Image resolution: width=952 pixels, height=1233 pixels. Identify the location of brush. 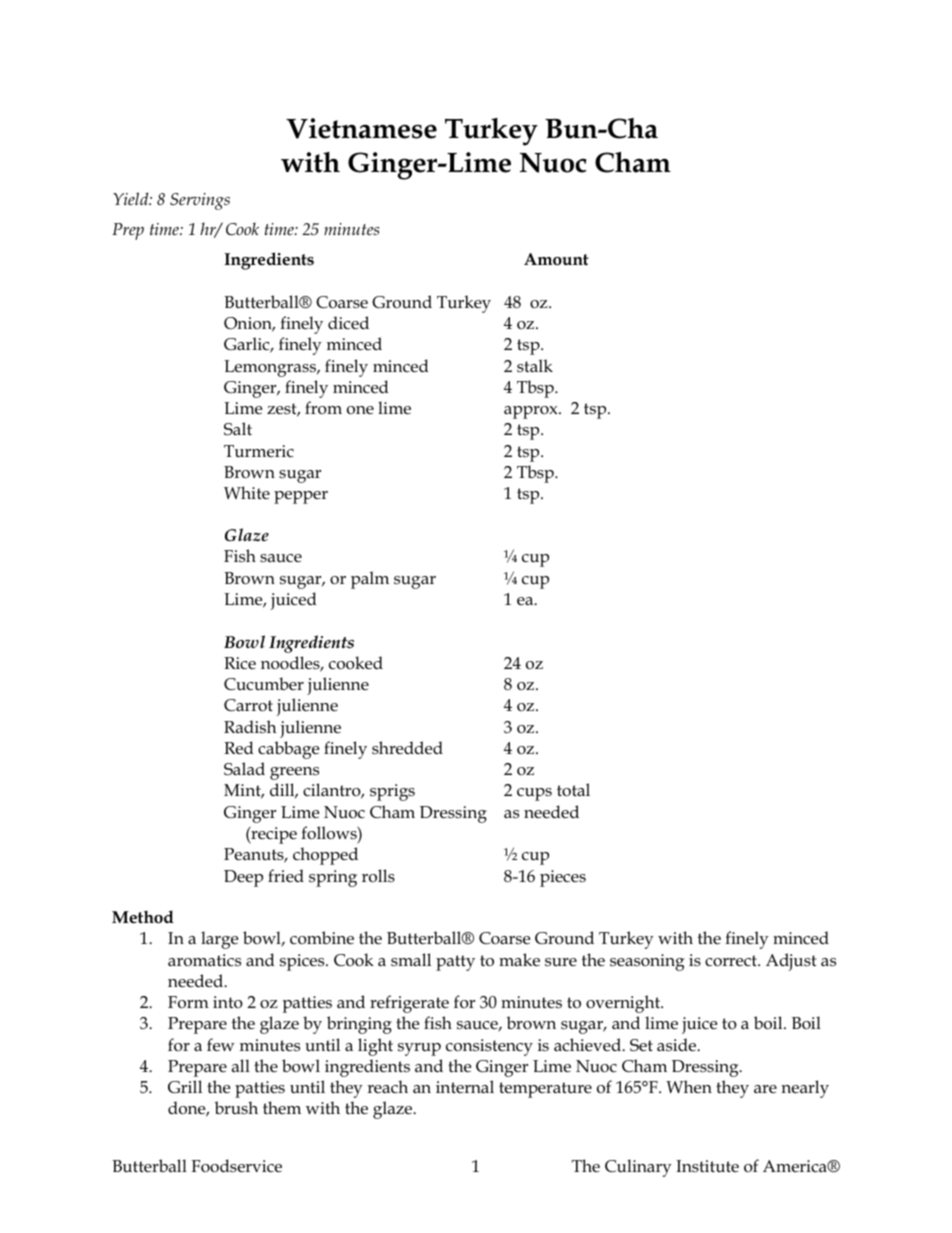
(236, 1107).
